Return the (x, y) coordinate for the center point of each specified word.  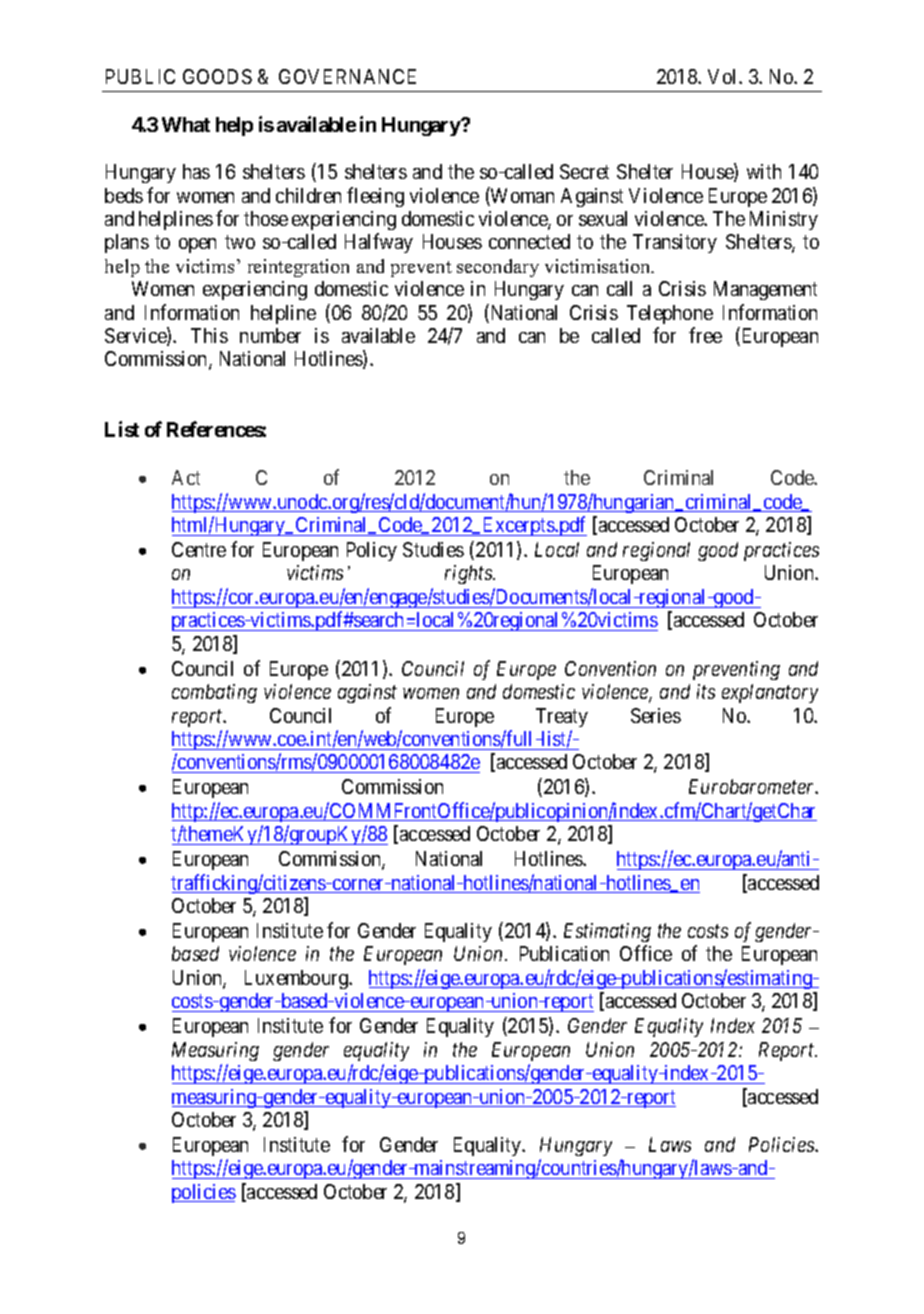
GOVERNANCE (347, 76)
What (186, 124)
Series (656, 715)
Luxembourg (297, 979)
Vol (724, 76)
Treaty (562, 717)
